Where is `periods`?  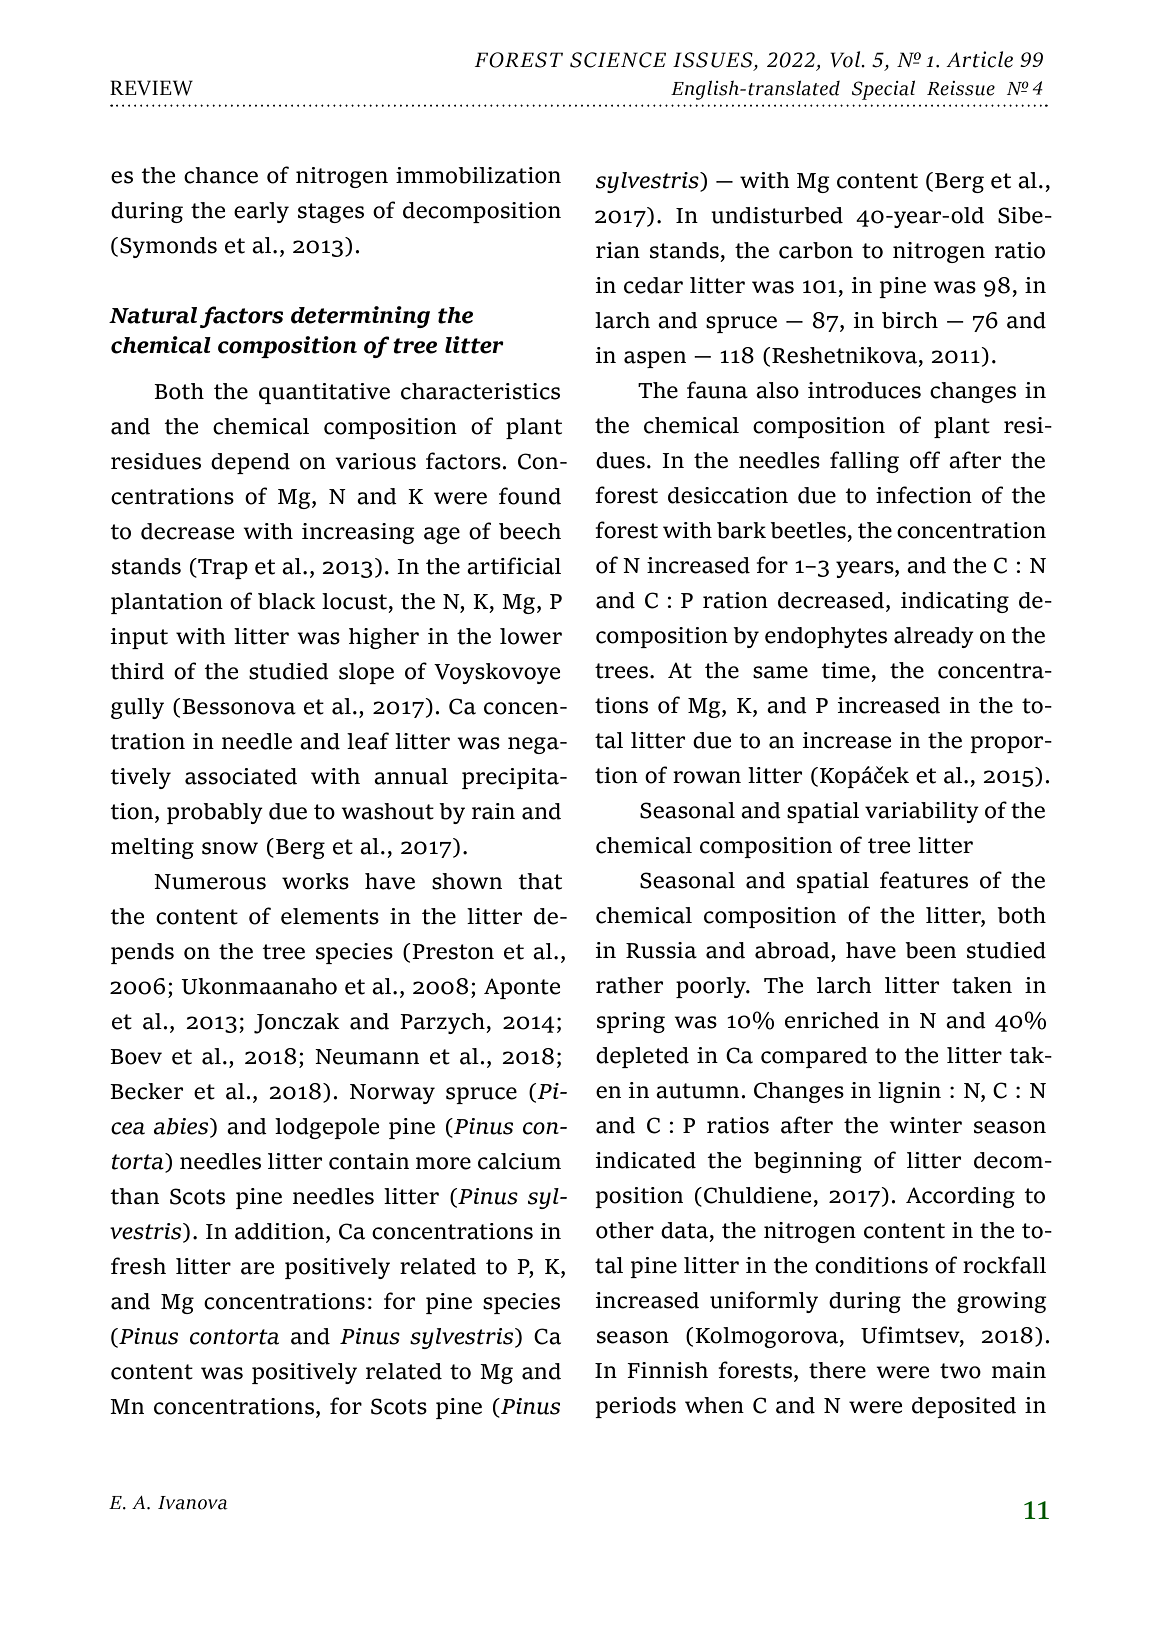 periods is located at coordinates (635, 1407).
